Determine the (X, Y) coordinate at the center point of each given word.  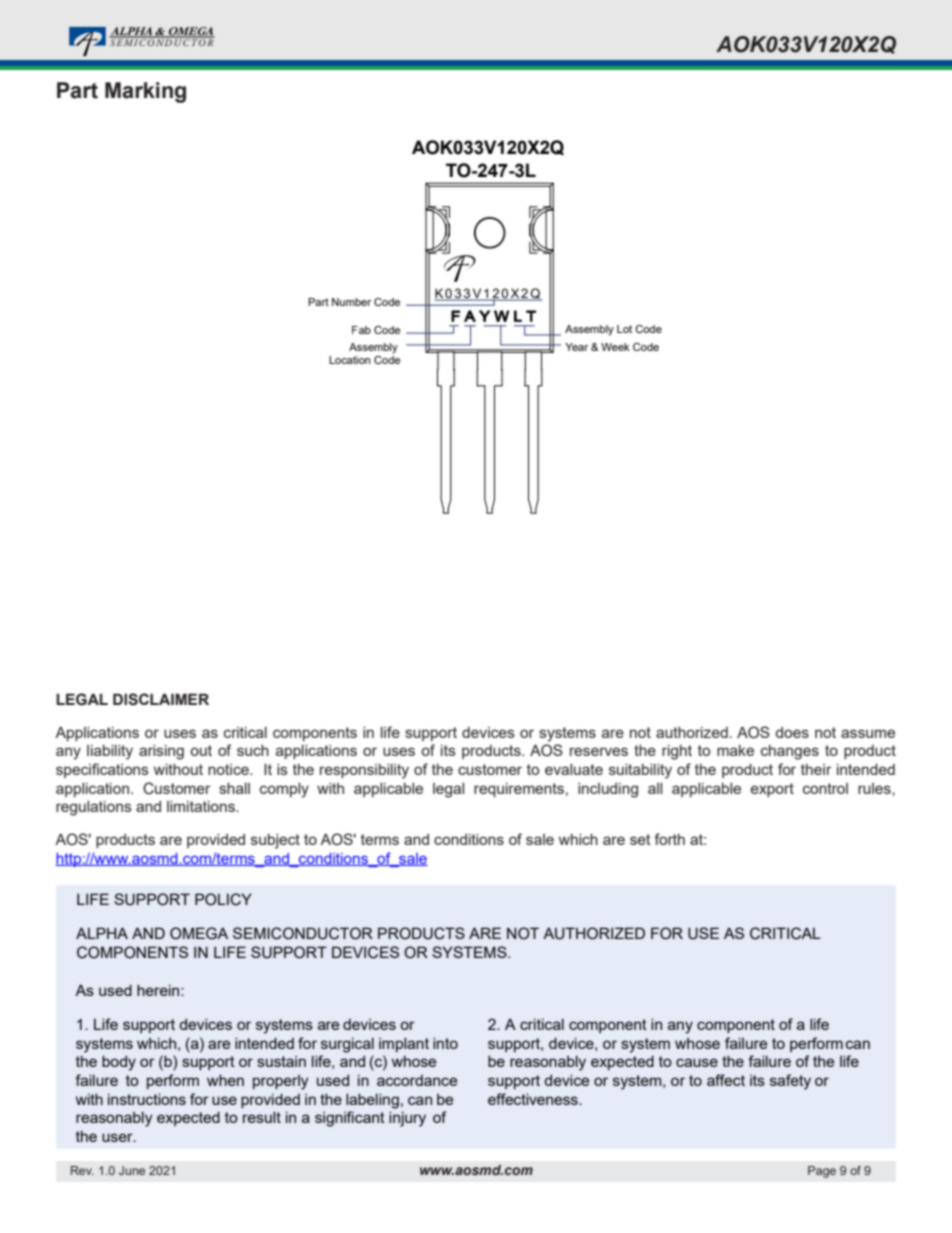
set (640, 839)
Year (576, 347)
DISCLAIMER (161, 699)
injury (407, 1119)
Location (350, 360)
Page (822, 1172)
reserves (599, 751)
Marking (145, 92)
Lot (624, 329)
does (792, 732)
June (132, 1170)
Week (615, 347)
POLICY (223, 899)
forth (669, 839)
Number (351, 302)
